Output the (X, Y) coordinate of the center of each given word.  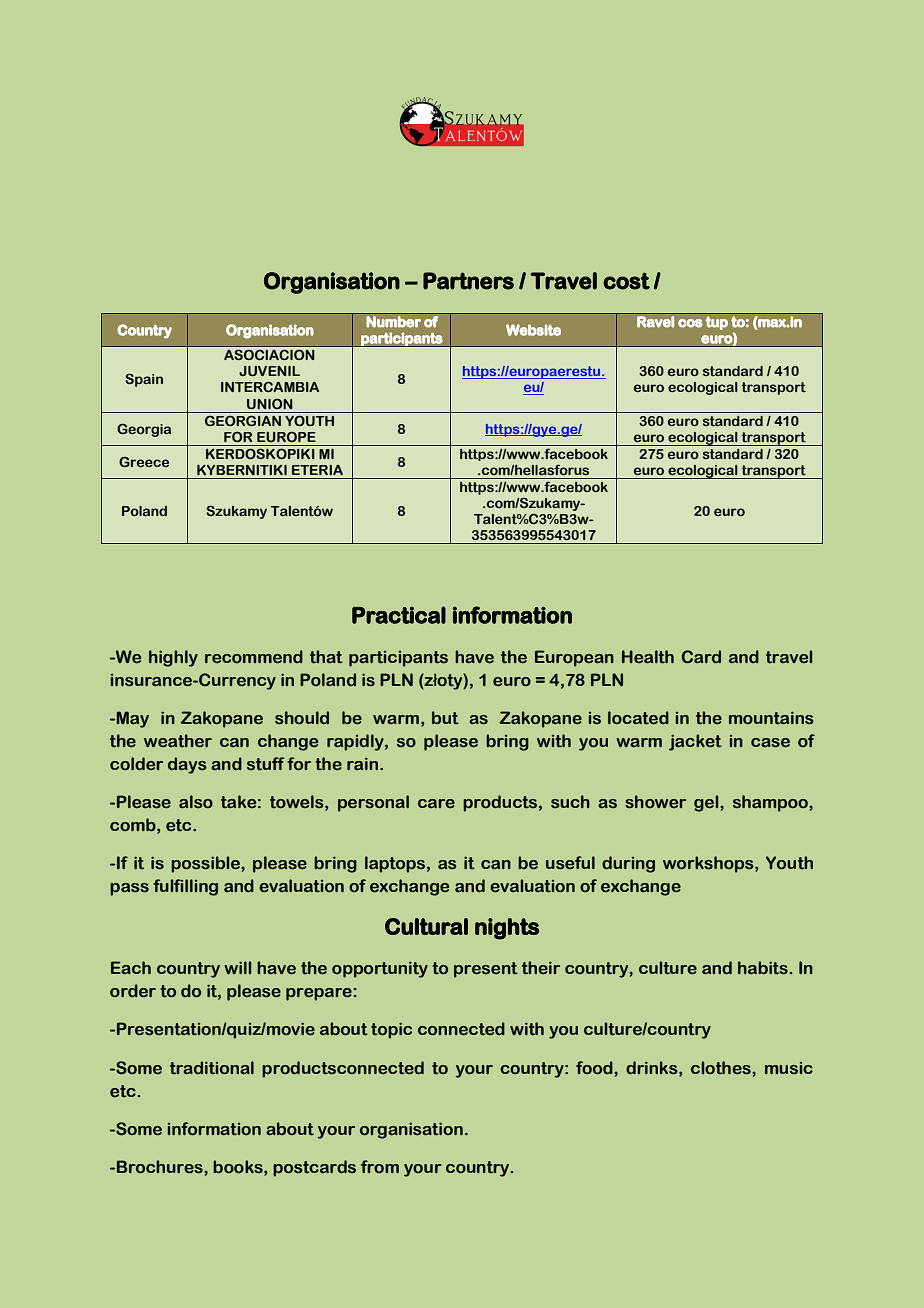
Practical (399, 615)
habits (763, 968)
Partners (468, 281)
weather (178, 741)
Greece (144, 461)
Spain (144, 380)
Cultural (426, 926)
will (238, 967)
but (445, 718)
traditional (212, 1068)
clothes (722, 1068)
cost (626, 281)
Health (648, 657)
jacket (695, 742)
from (380, 1166)
